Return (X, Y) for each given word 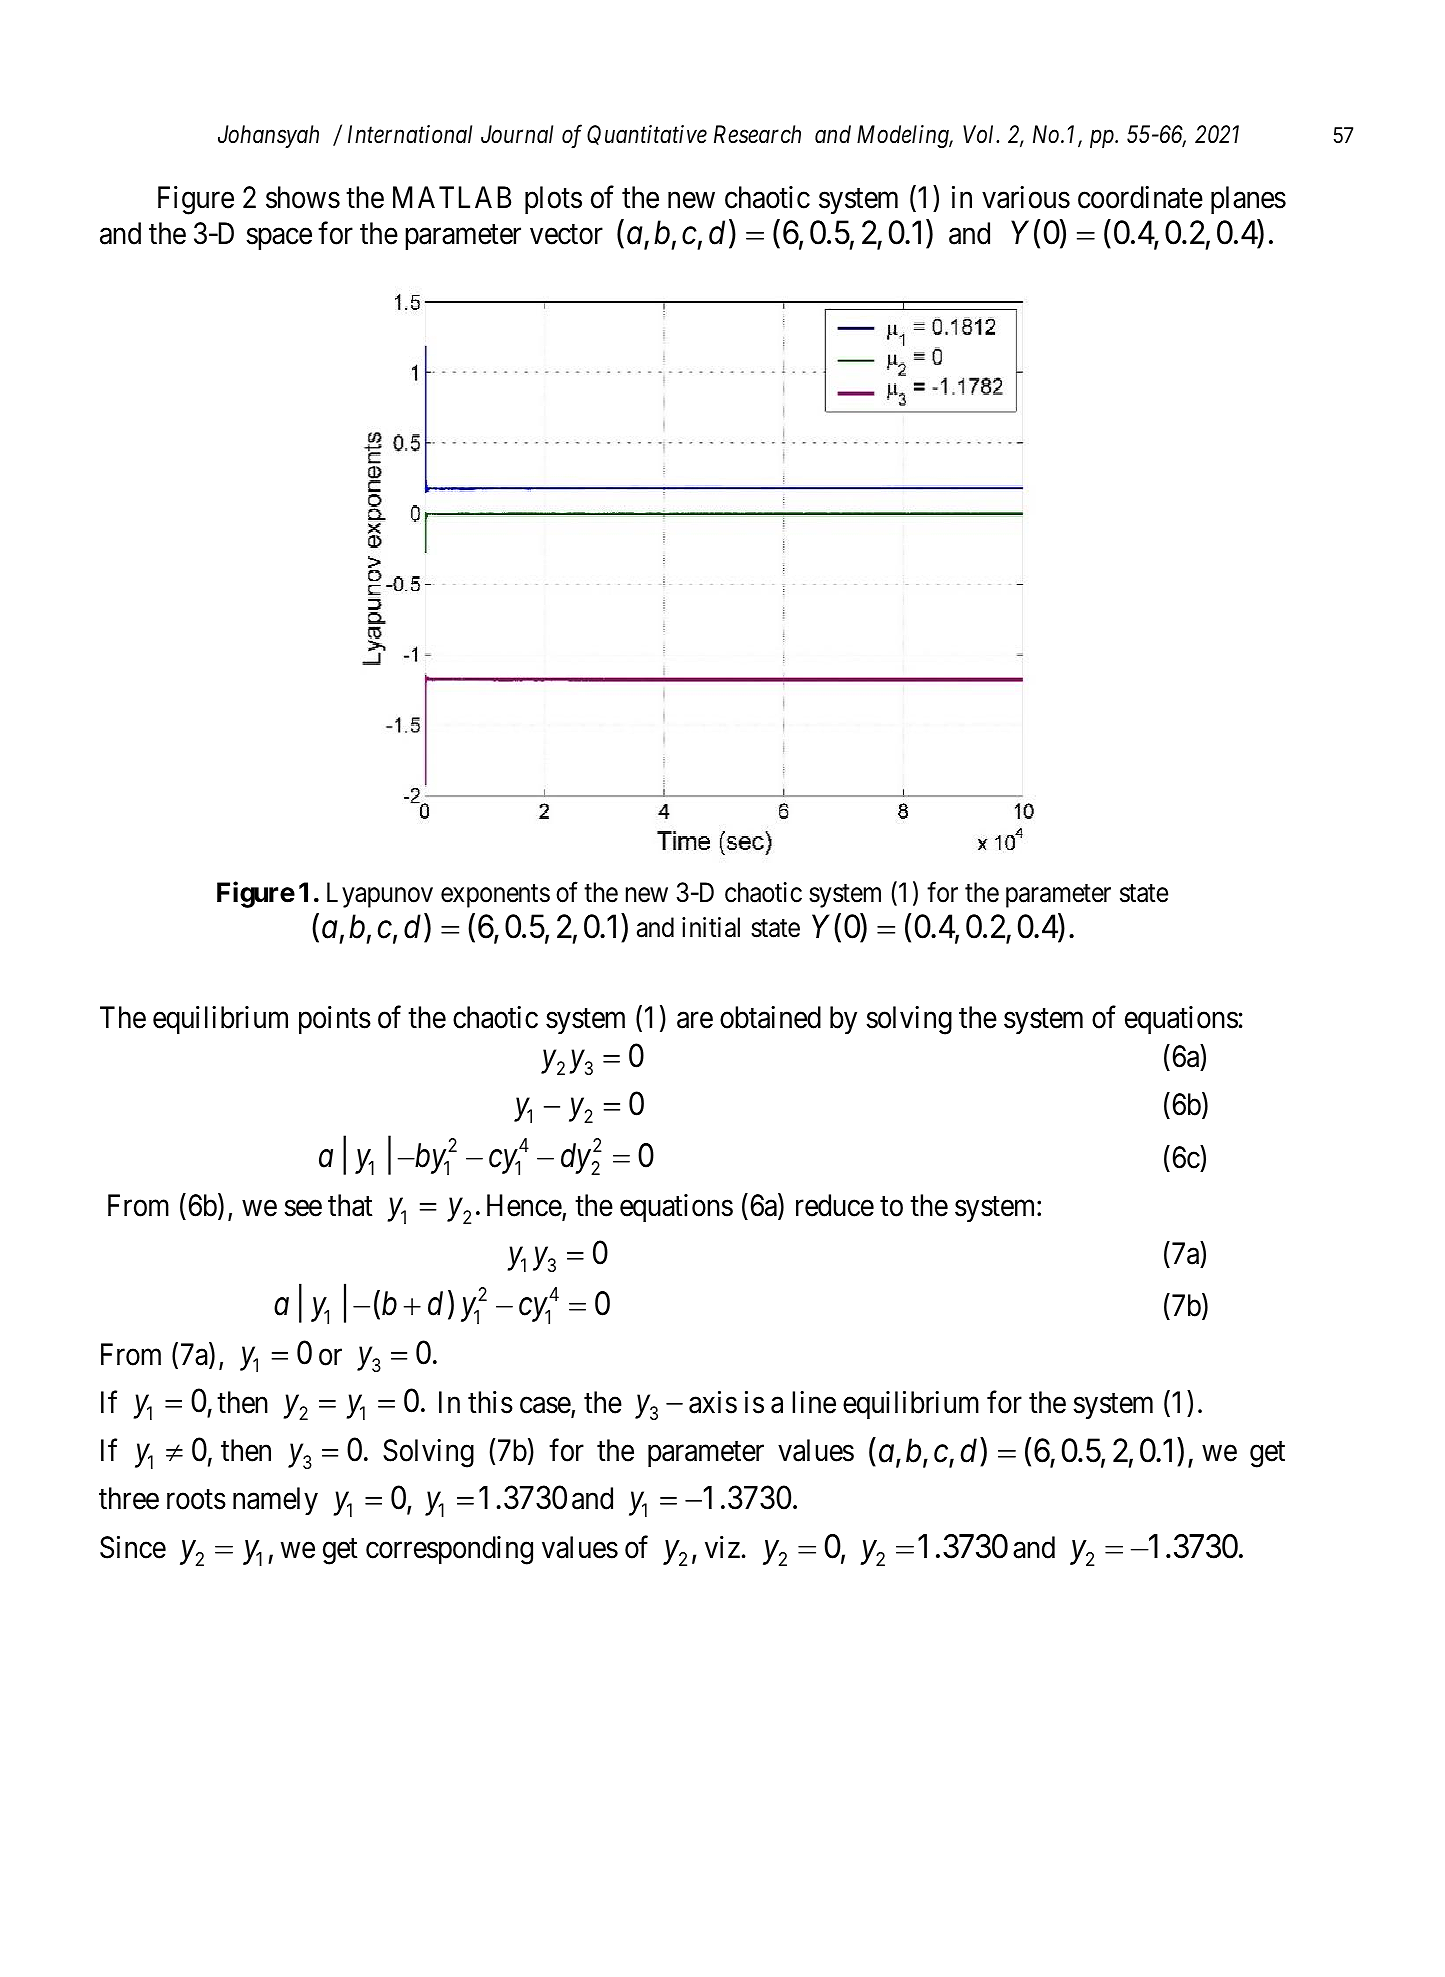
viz (722, 1547)
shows (303, 197)
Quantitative (647, 135)
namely (275, 1501)
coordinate (1140, 197)
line (814, 1402)
